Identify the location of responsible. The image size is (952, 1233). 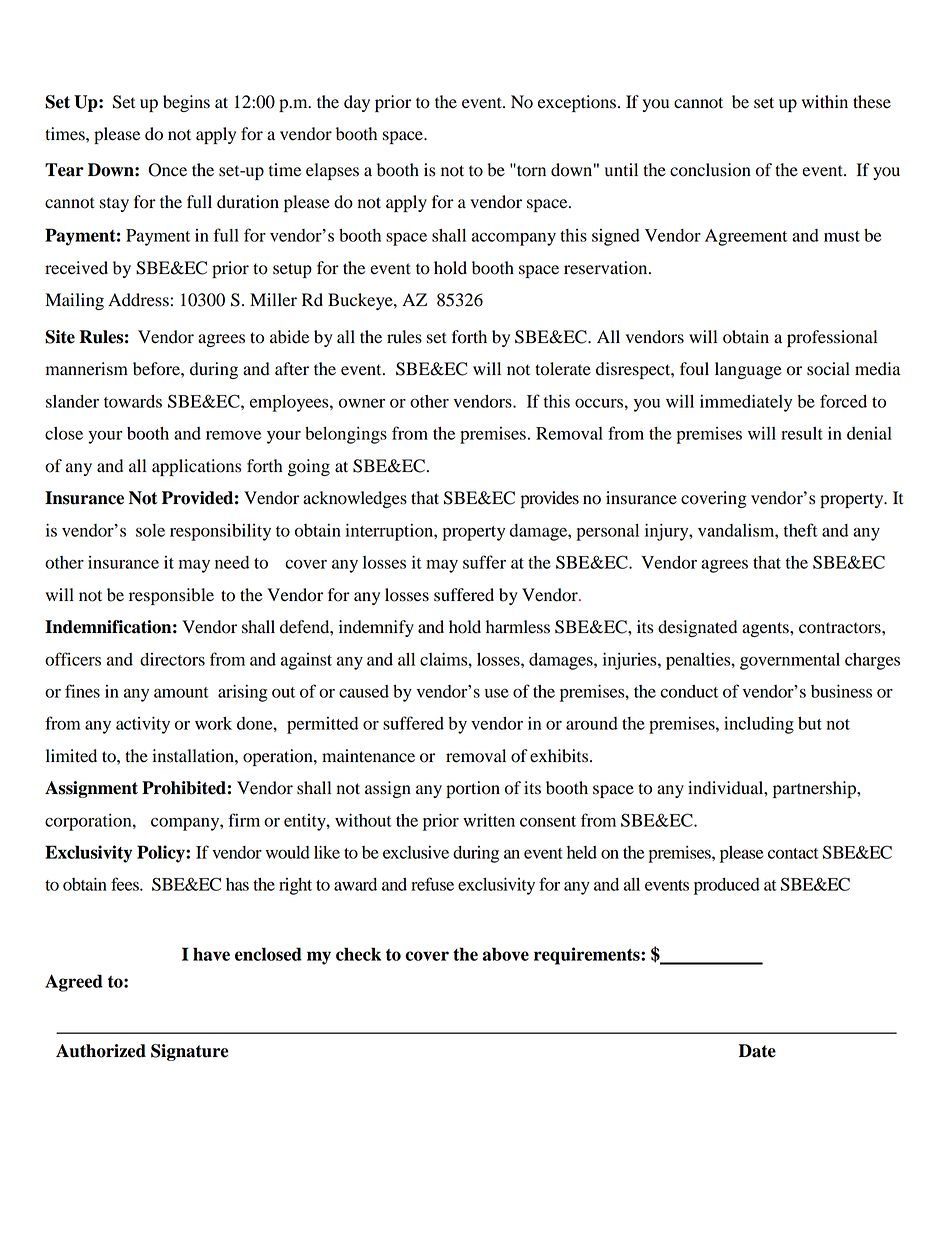
(171, 596).
